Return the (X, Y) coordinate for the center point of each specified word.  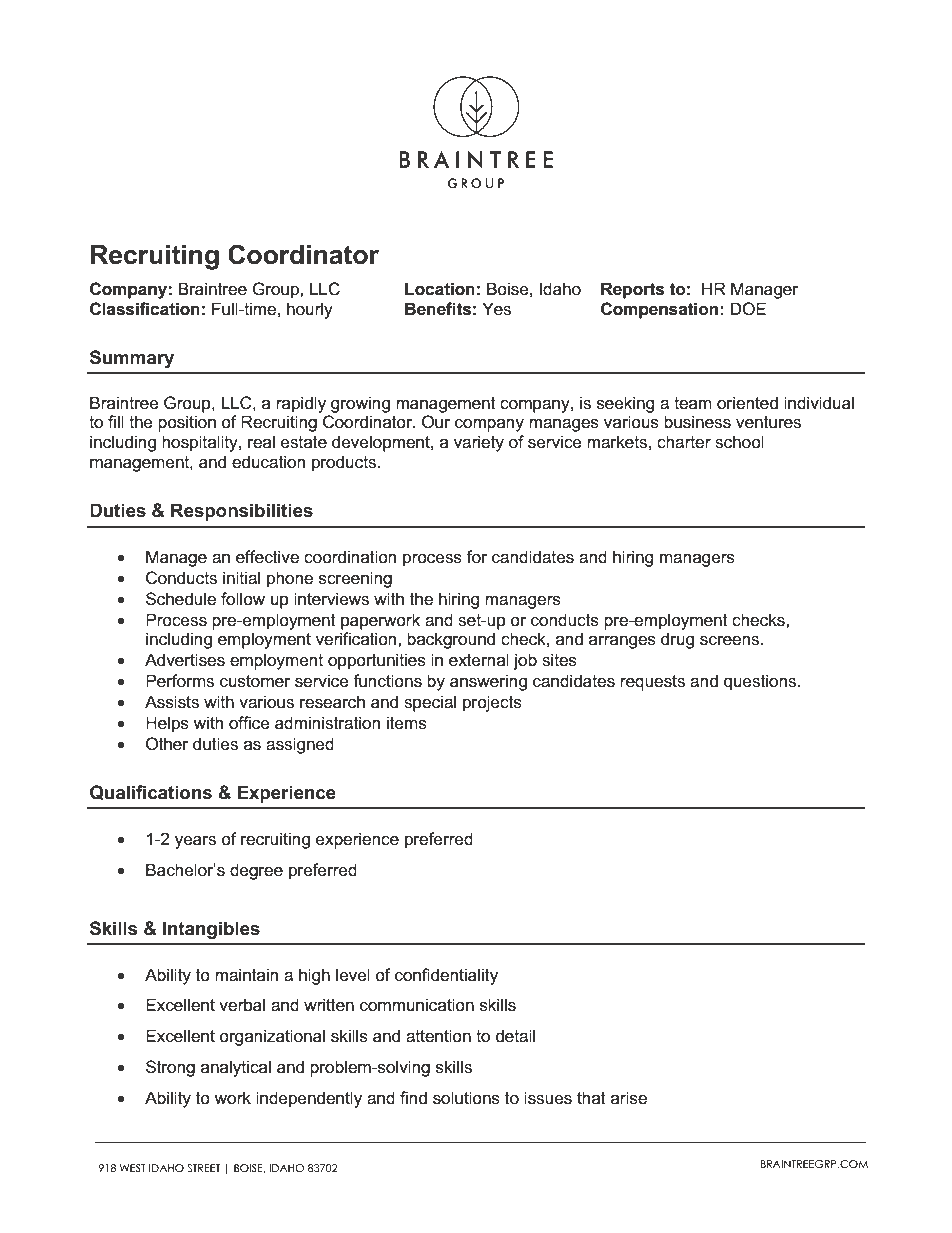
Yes (496, 309)
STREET (203, 1168)
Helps (167, 724)
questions (761, 682)
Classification (145, 309)
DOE (748, 309)
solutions (466, 1098)
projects (492, 703)
